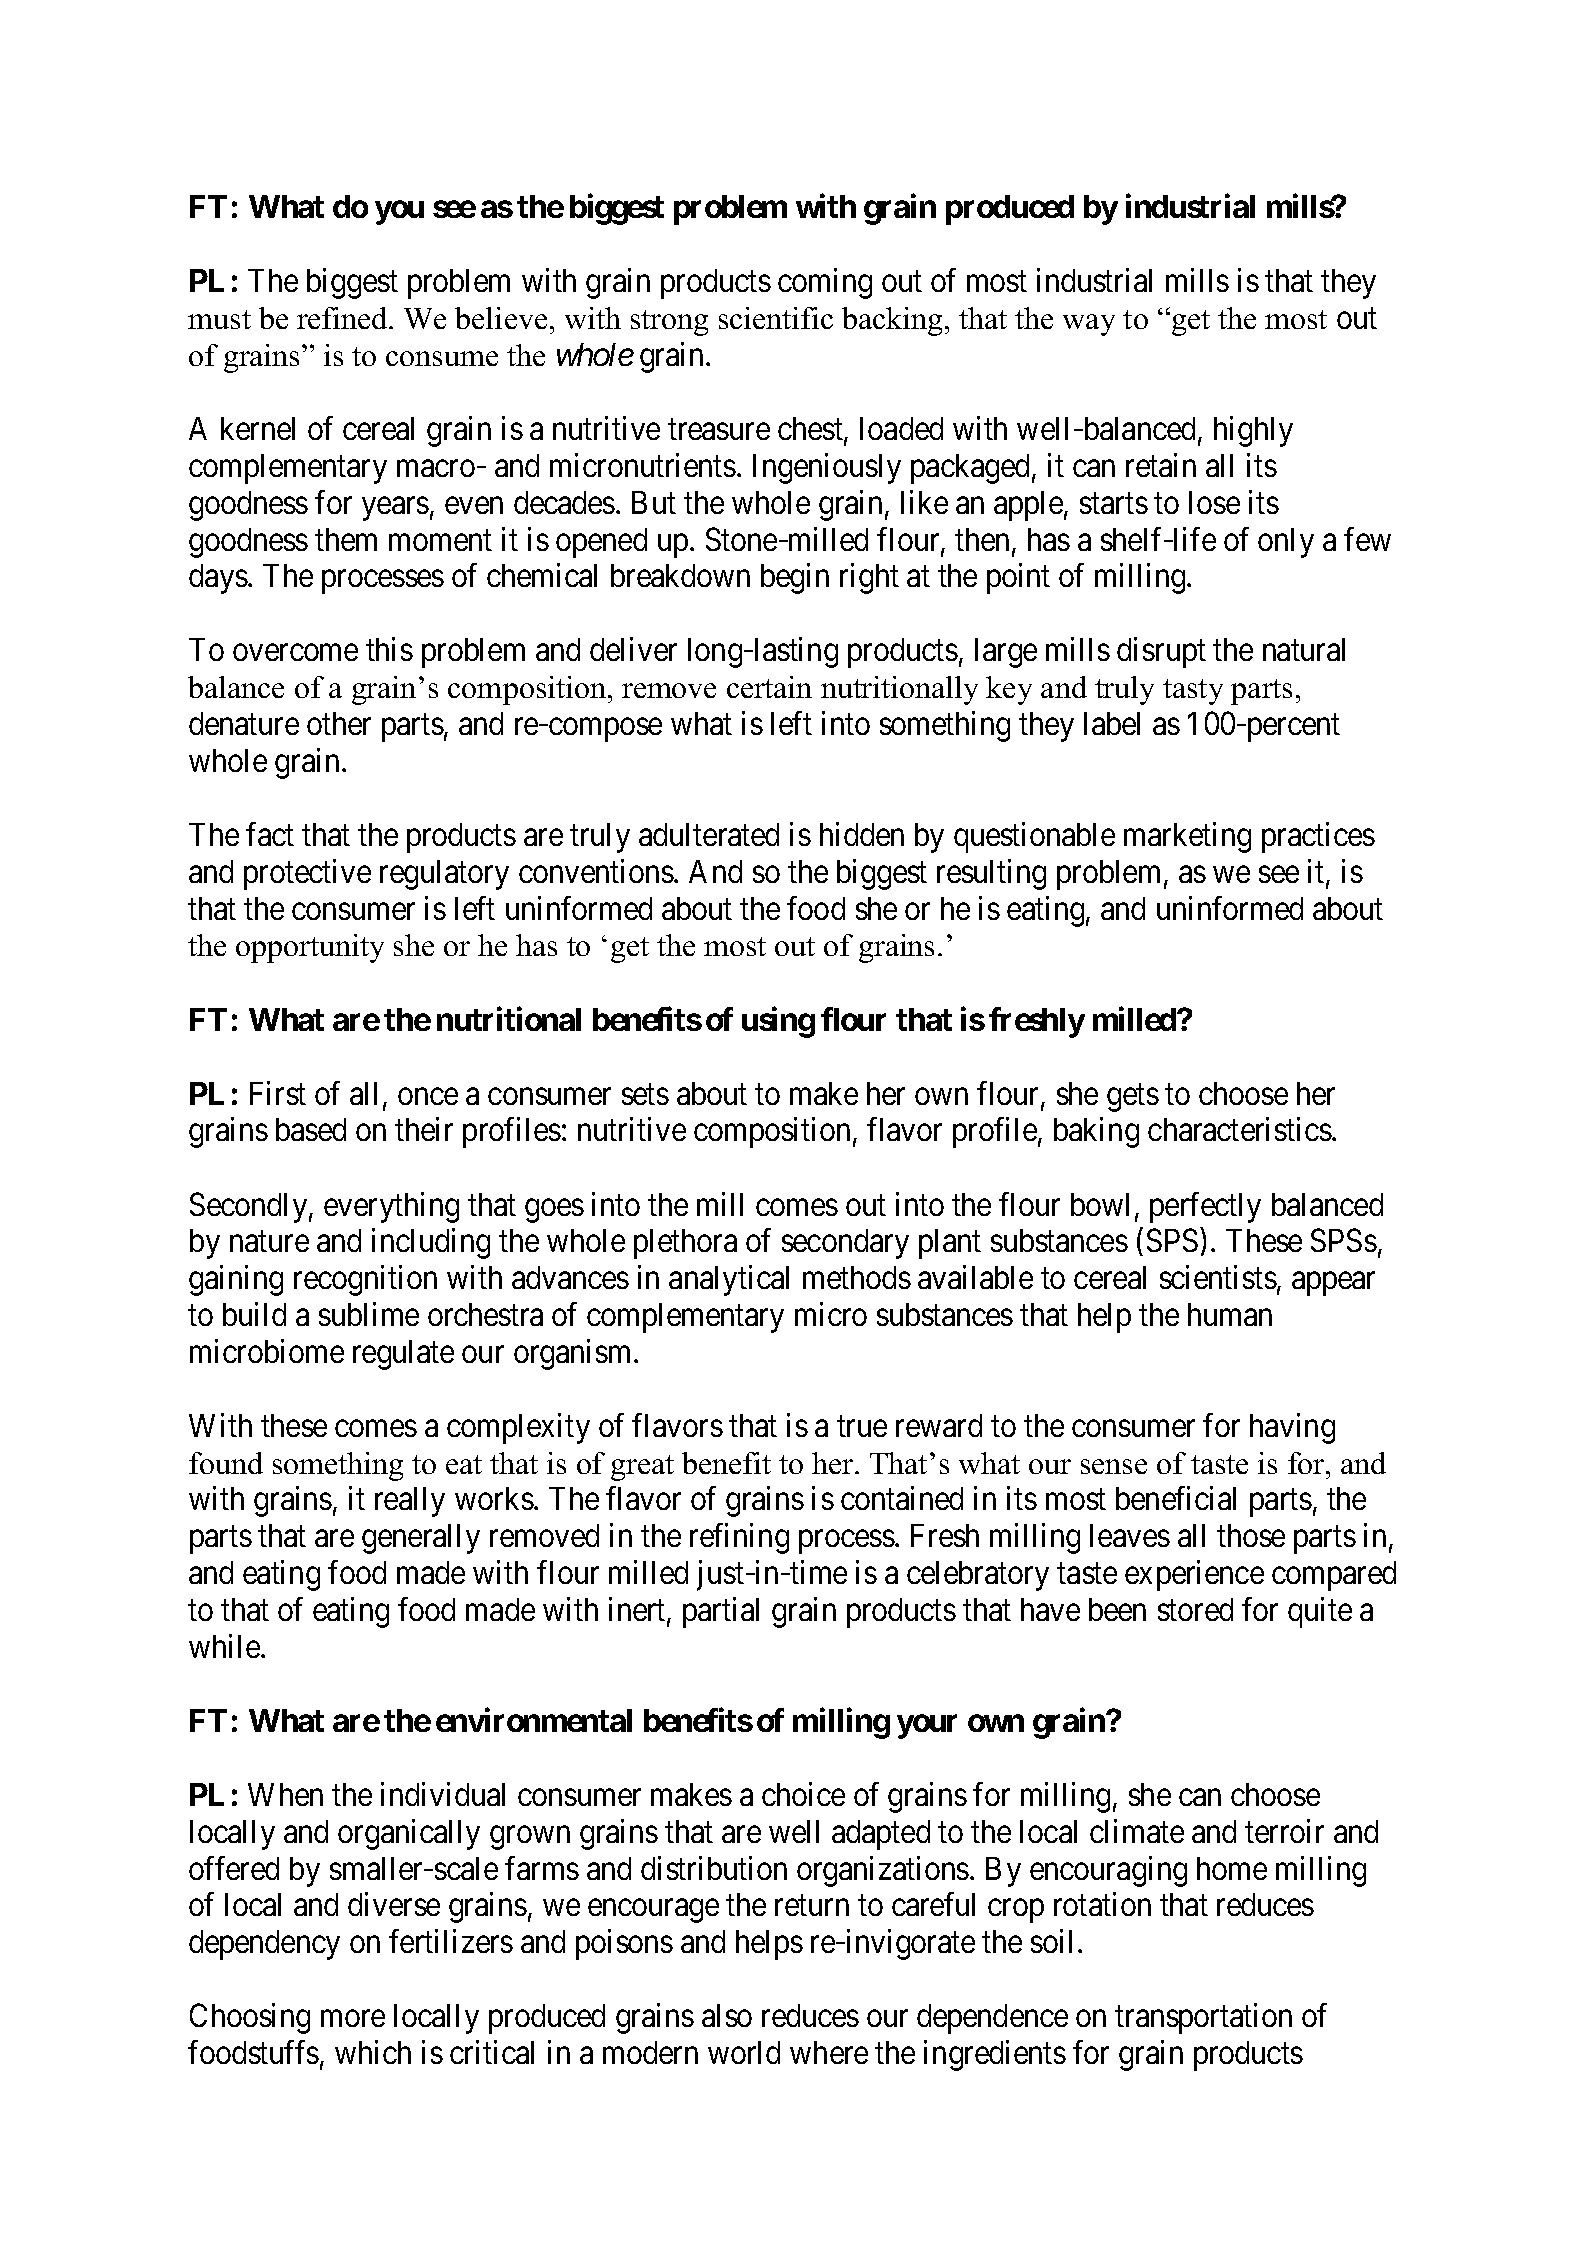  I want to click on highly, so click(1253, 431).
